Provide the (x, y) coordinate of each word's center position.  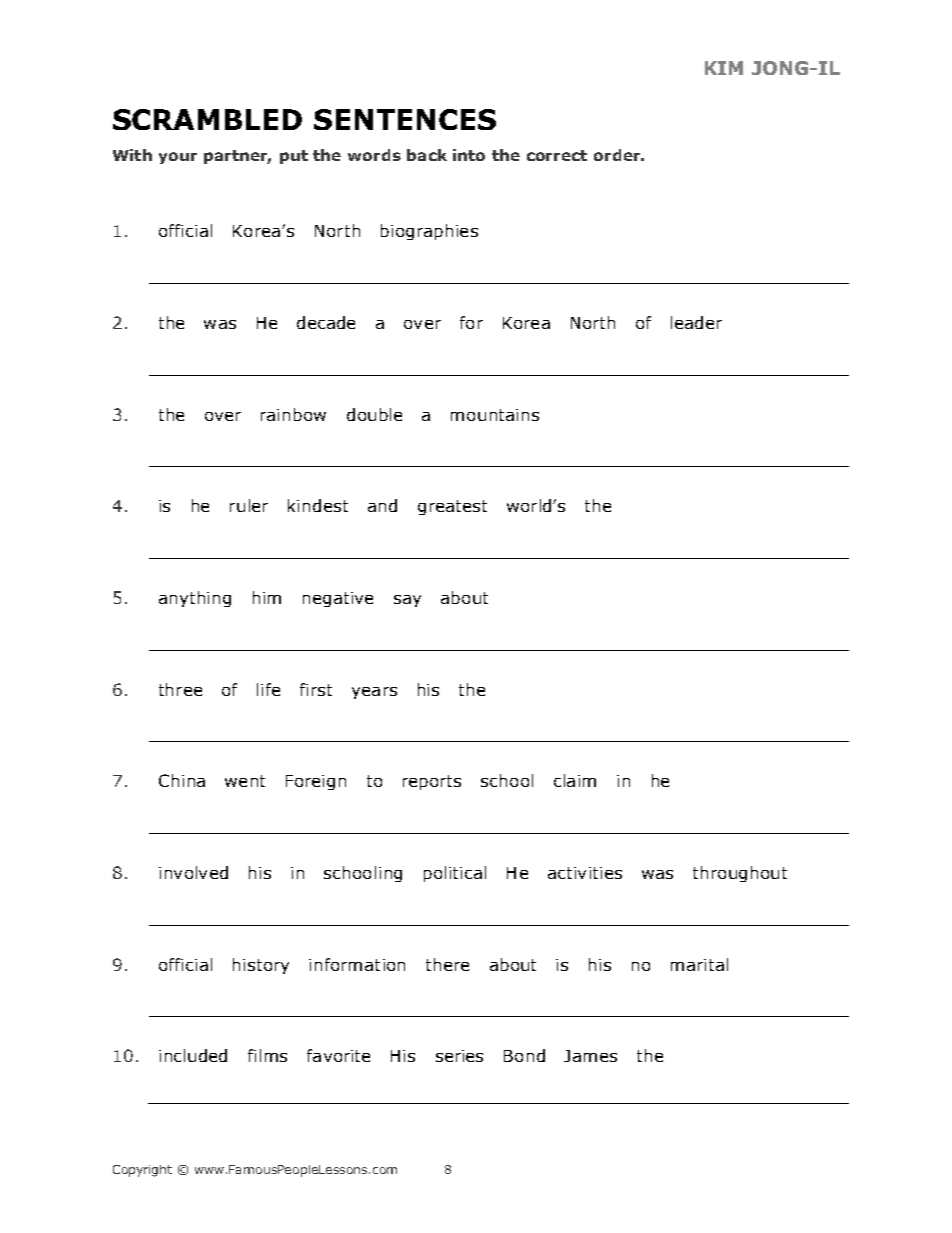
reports (432, 782)
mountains (495, 415)
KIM (724, 68)
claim (575, 780)
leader (696, 322)
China (182, 780)
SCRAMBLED (207, 119)
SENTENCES (405, 119)
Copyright (142, 1171)
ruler (249, 505)
